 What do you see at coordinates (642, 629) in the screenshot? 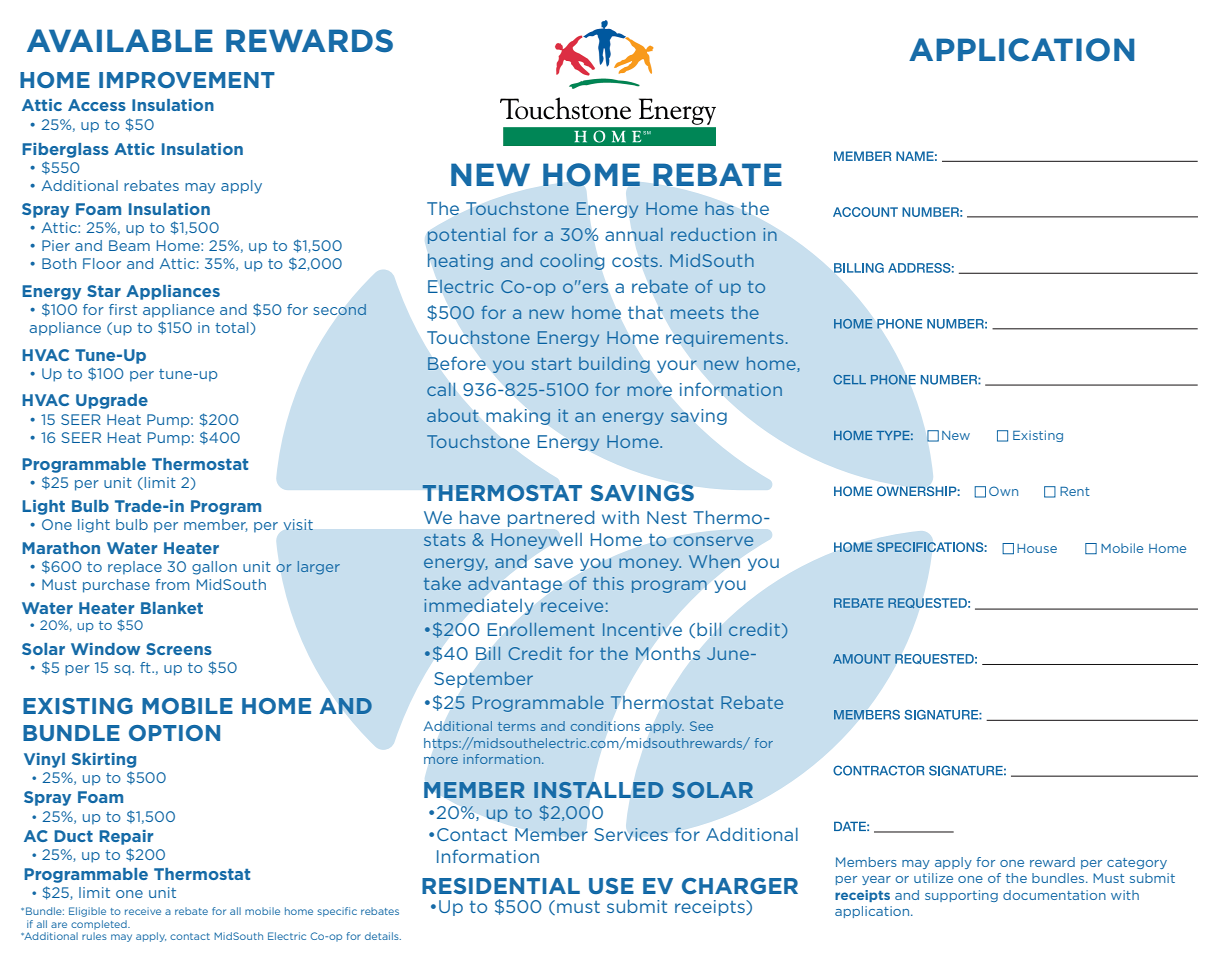
I see `Incentive` at bounding box center [642, 629].
